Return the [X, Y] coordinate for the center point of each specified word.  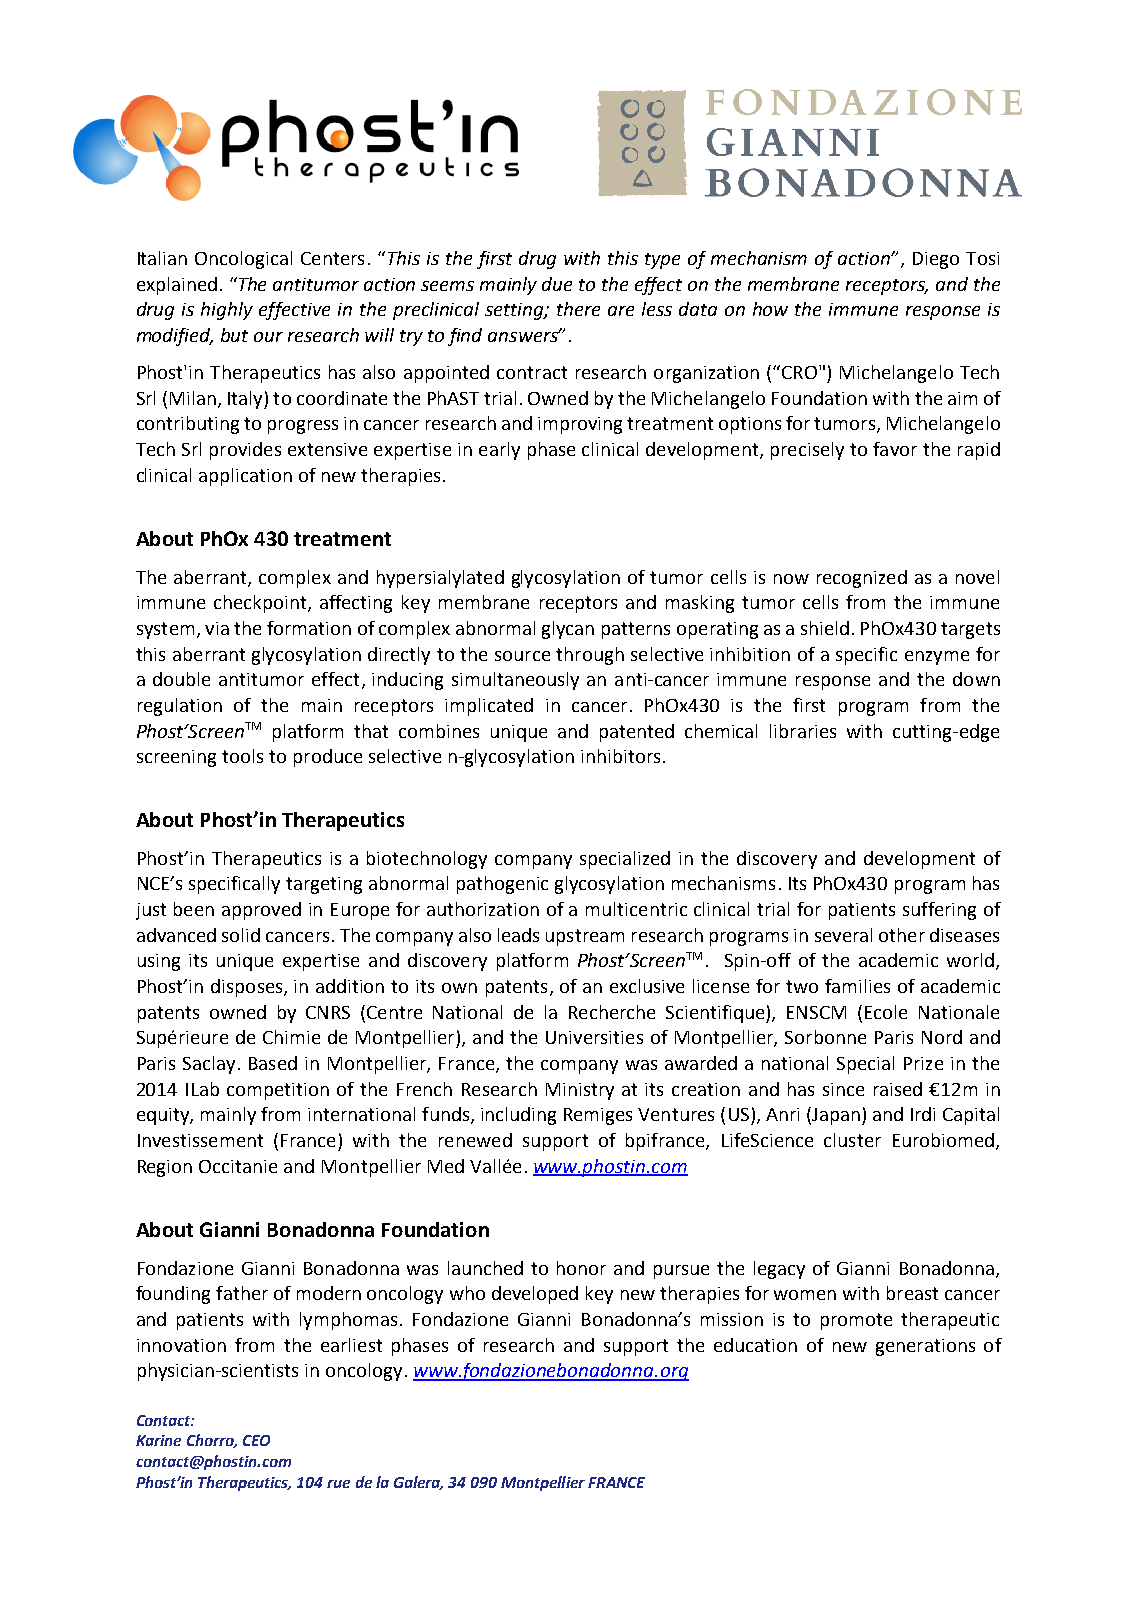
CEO [256, 1440]
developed [535, 1295]
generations [925, 1347]
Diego [936, 260]
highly [227, 311]
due [557, 284]
